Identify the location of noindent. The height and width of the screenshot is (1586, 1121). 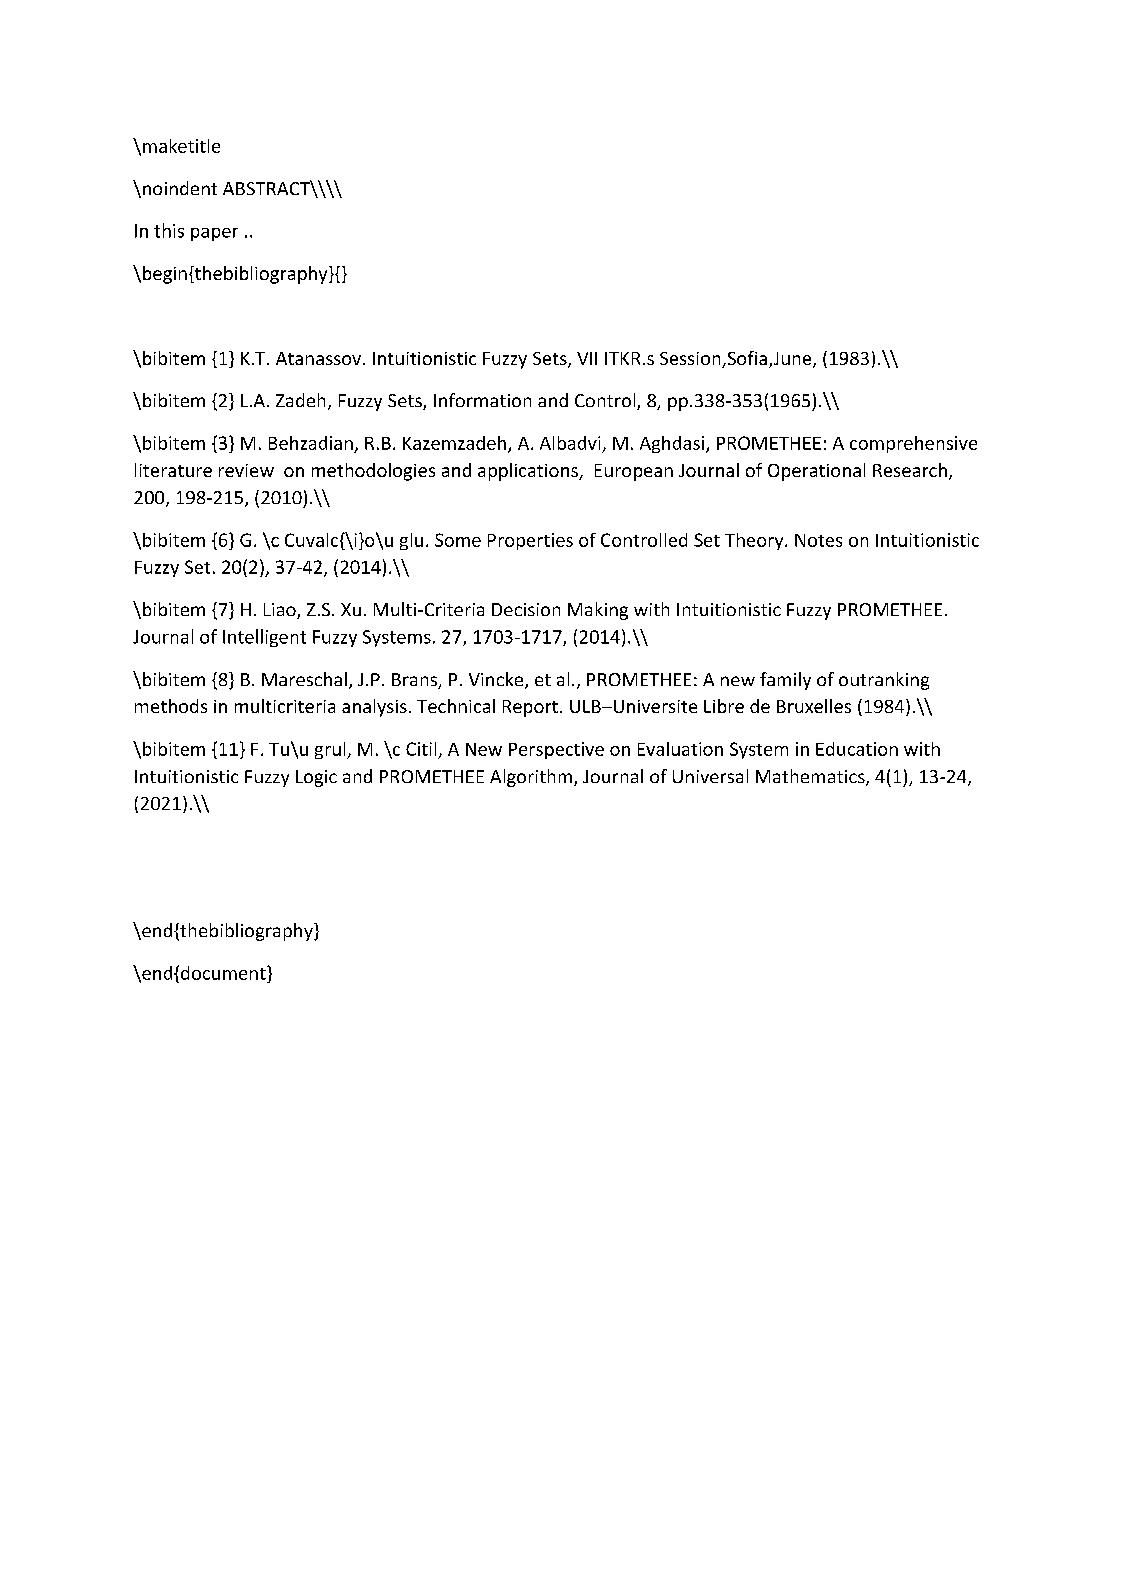
(180, 188).
